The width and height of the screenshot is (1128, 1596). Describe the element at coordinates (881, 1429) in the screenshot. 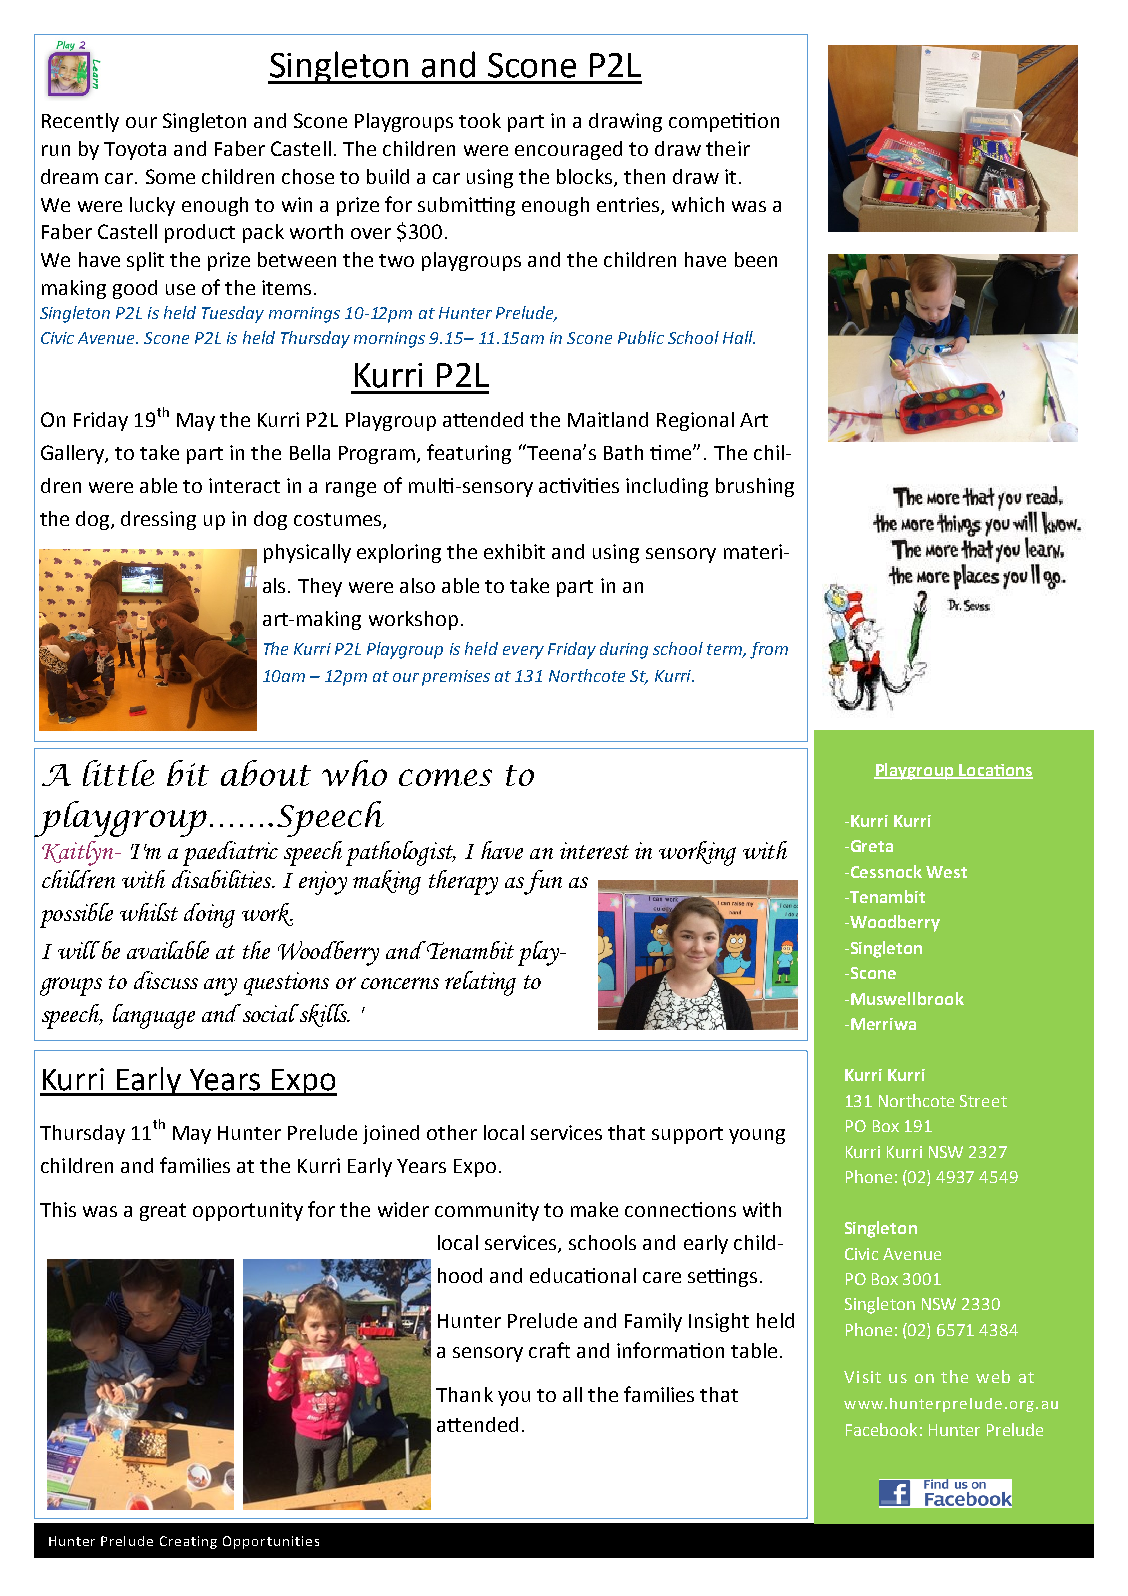

I see `Facebook` at that location.
